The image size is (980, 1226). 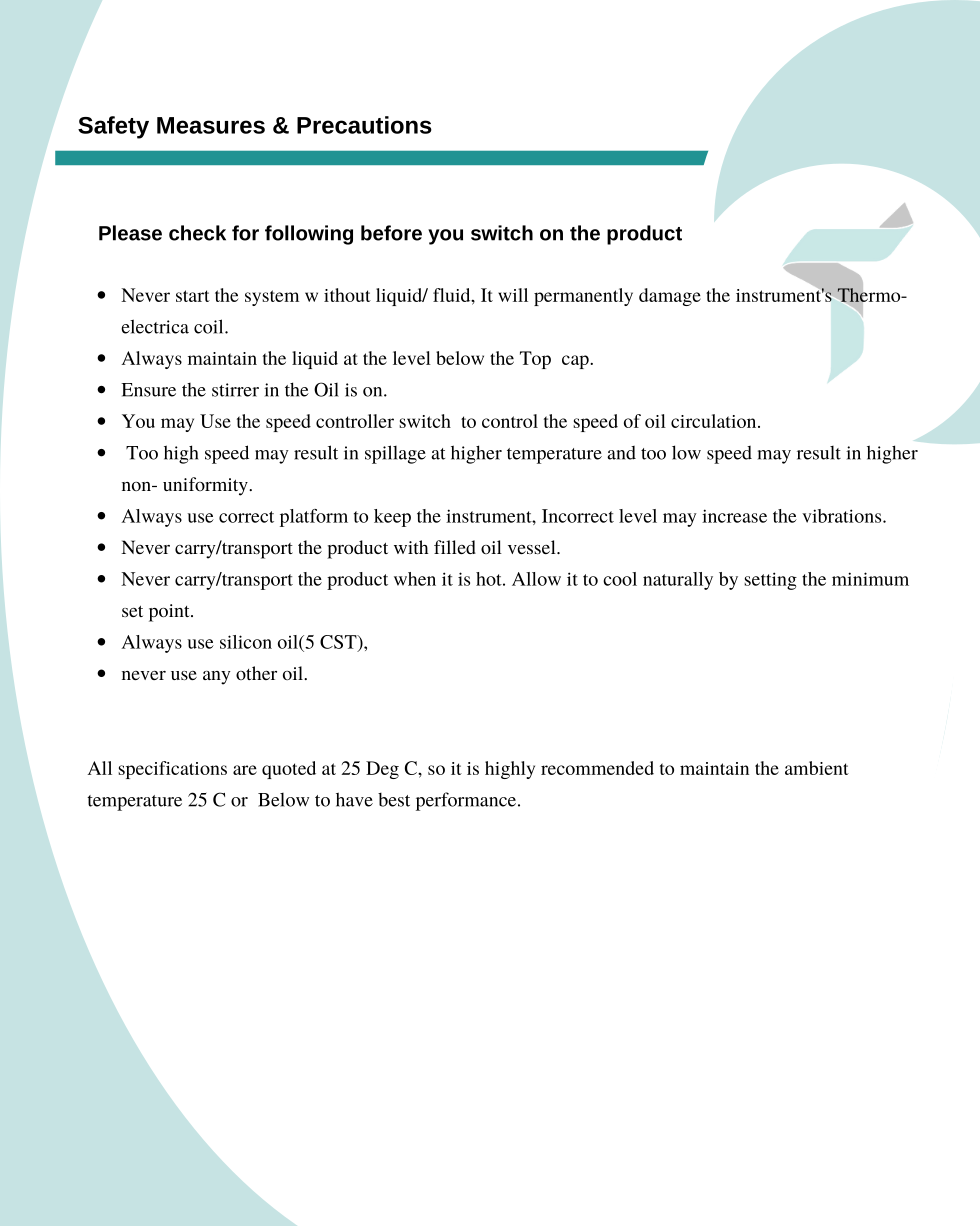 What do you see at coordinates (670, 297) in the image?
I see `damage` at bounding box center [670, 297].
